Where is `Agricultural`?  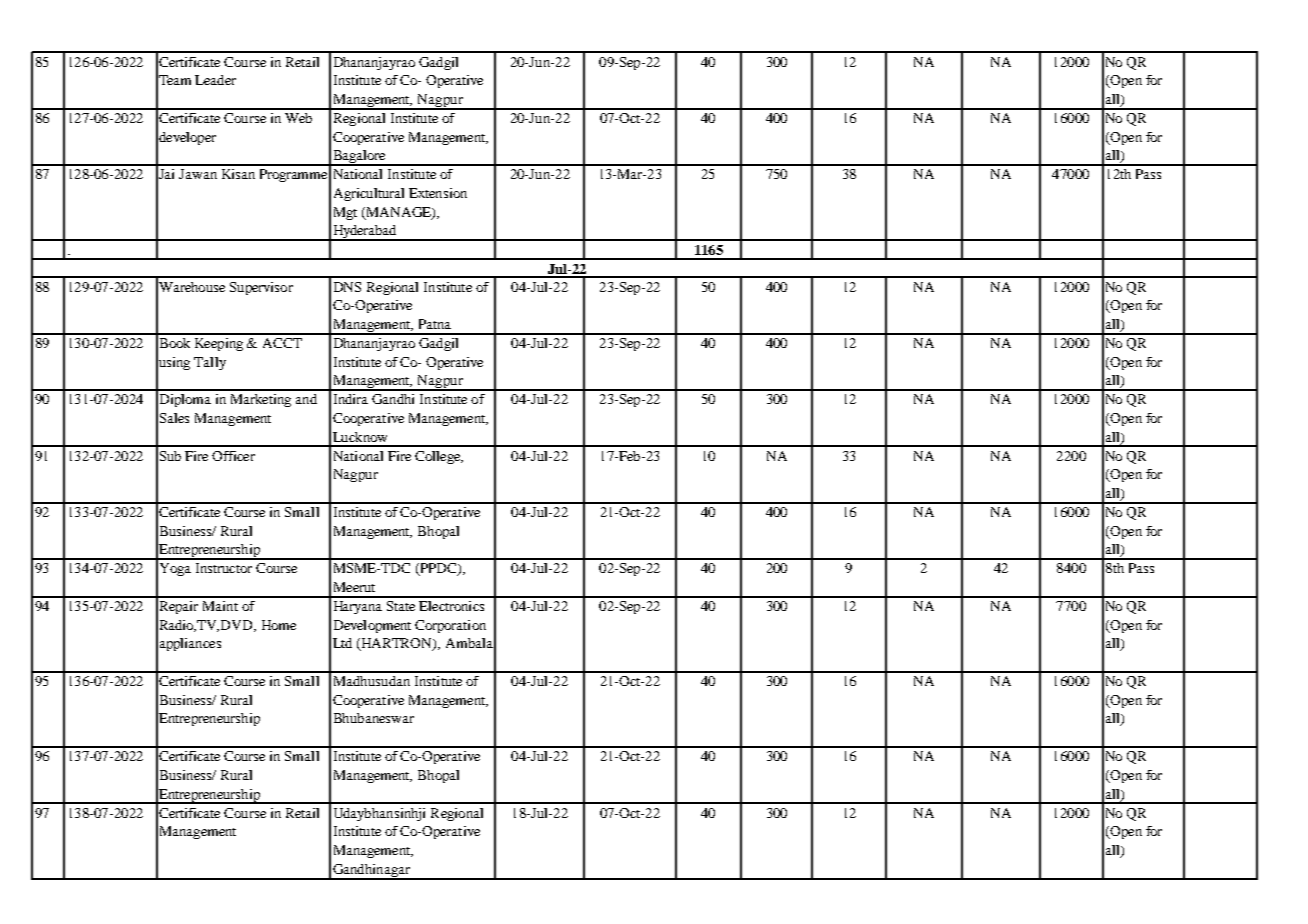
Agricultural is located at coordinates (369, 194).
